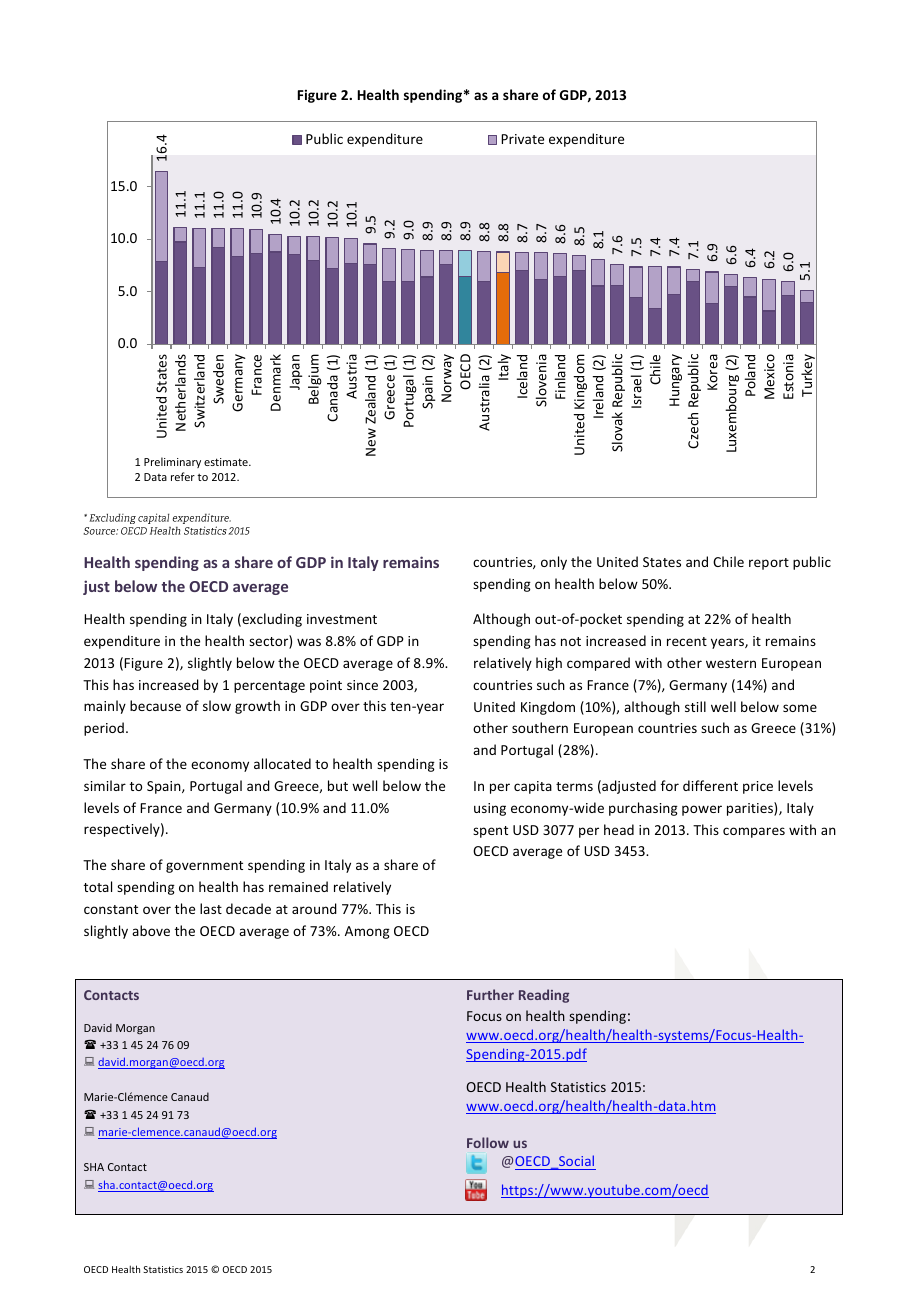  I want to click on only, so click(554, 563).
